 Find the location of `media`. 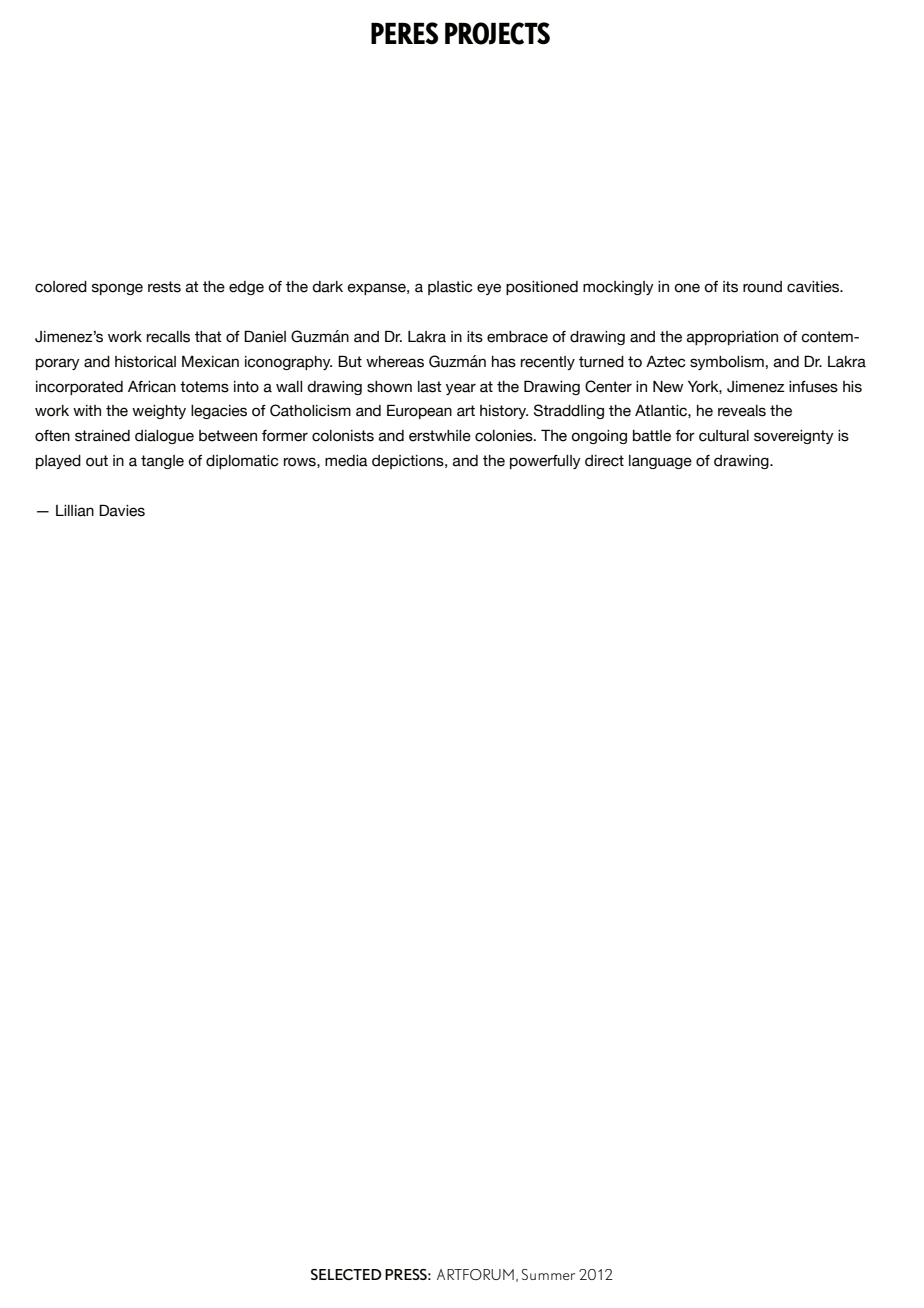

media is located at coordinates (346, 461).
